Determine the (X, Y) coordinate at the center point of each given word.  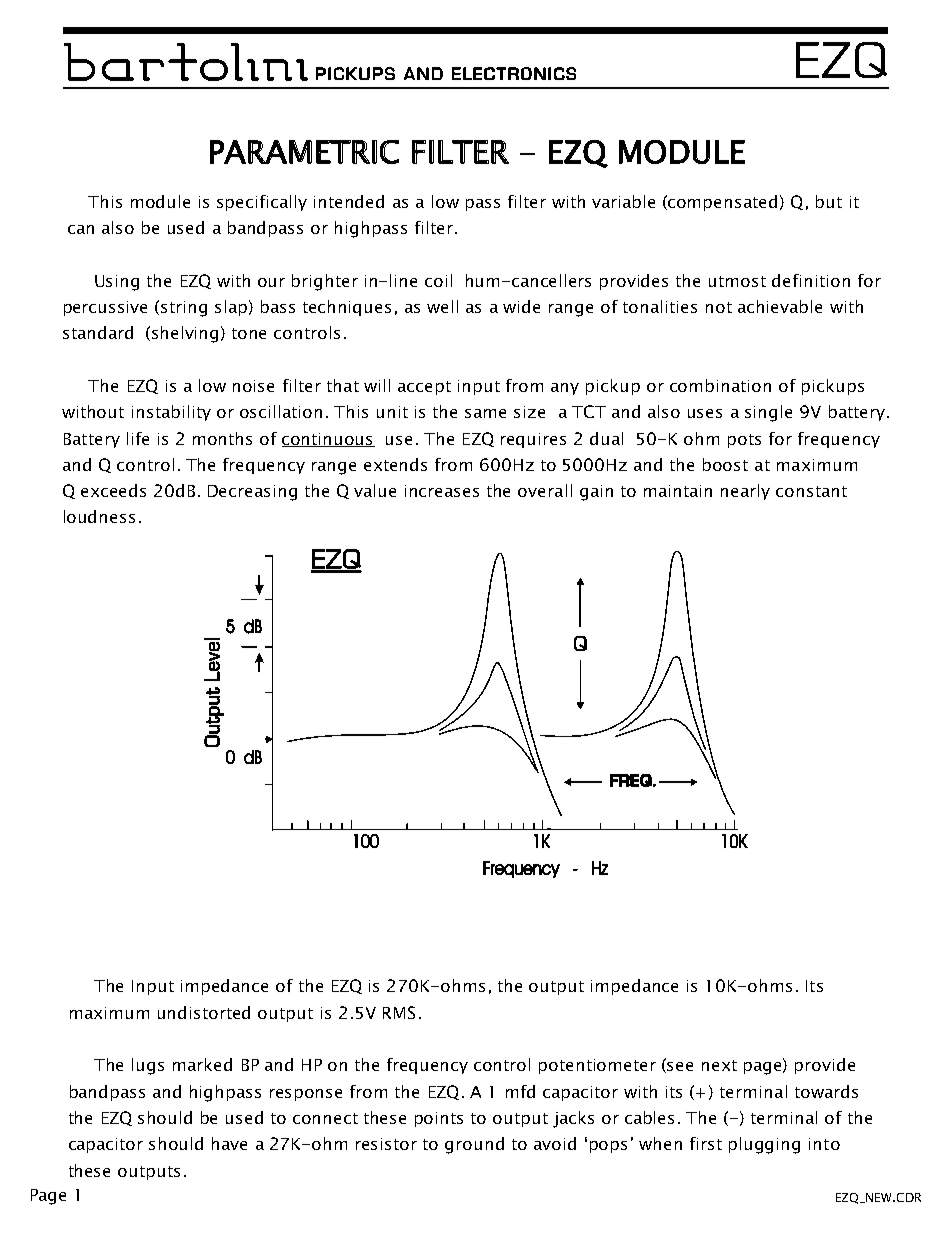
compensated (722, 203)
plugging (764, 1145)
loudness (99, 516)
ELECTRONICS (514, 73)
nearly (745, 492)
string (184, 309)
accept (424, 388)
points (439, 1119)
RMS (399, 1012)
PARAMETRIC (304, 152)
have (229, 1143)
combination (720, 385)
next (719, 1065)
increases (442, 491)
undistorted (204, 1012)
